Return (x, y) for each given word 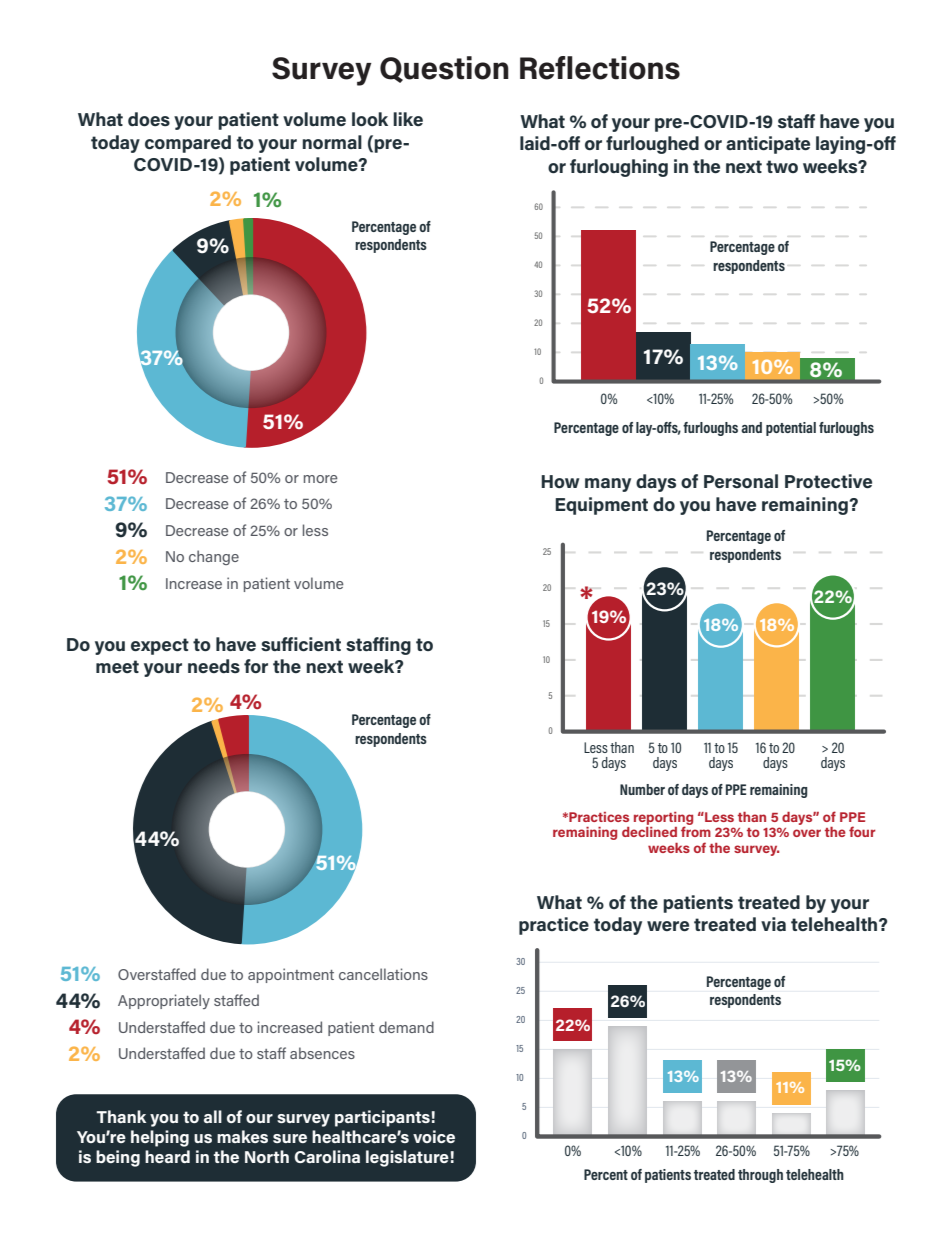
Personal (741, 481)
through (760, 1176)
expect (160, 646)
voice (434, 1136)
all (213, 1116)
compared (188, 144)
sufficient (301, 644)
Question (444, 69)
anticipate (768, 145)
